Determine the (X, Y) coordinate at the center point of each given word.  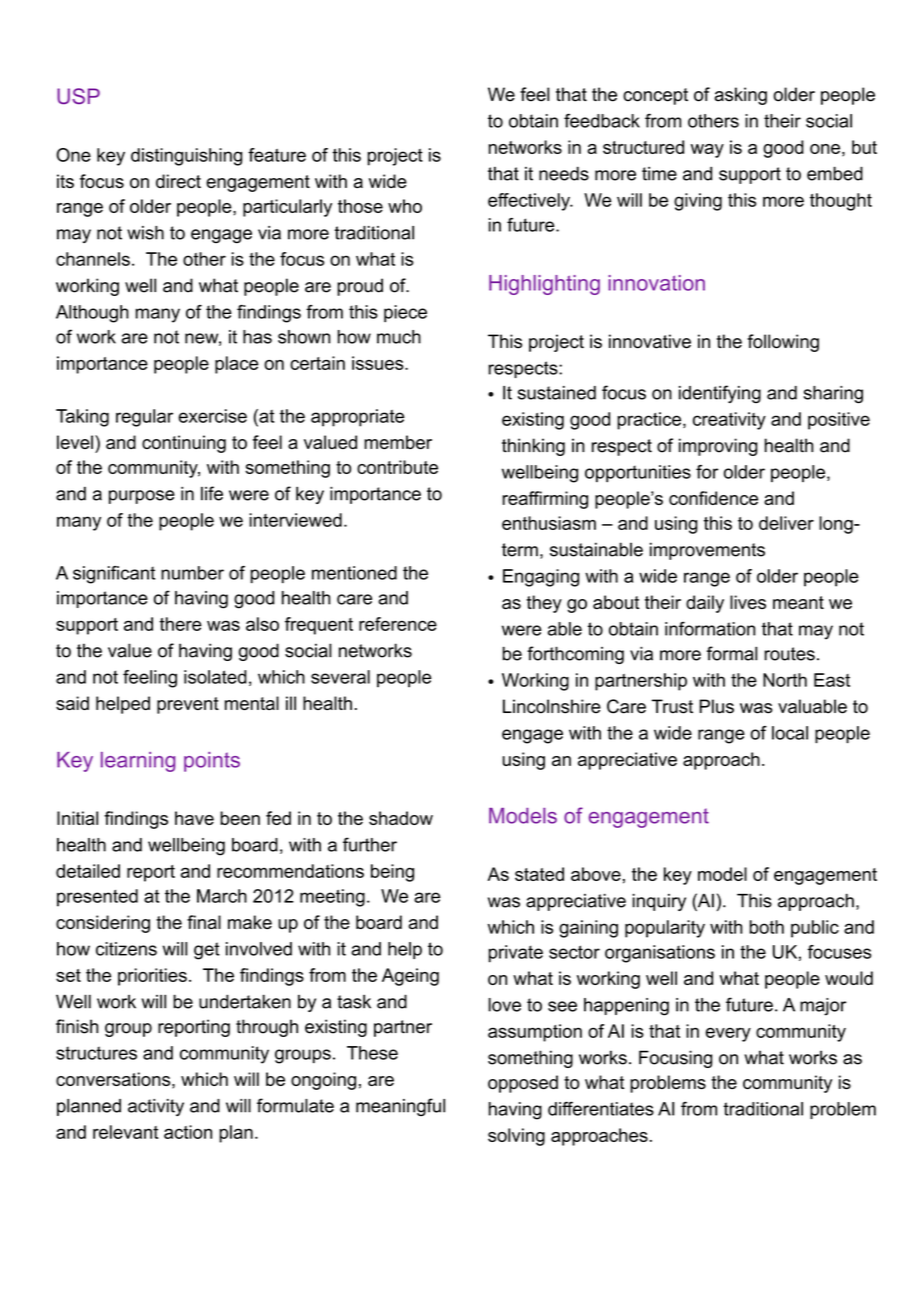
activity (156, 1107)
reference (398, 624)
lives (748, 602)
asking (740, 96)
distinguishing (186, 157)
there (181, 624)
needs (564, 173)
